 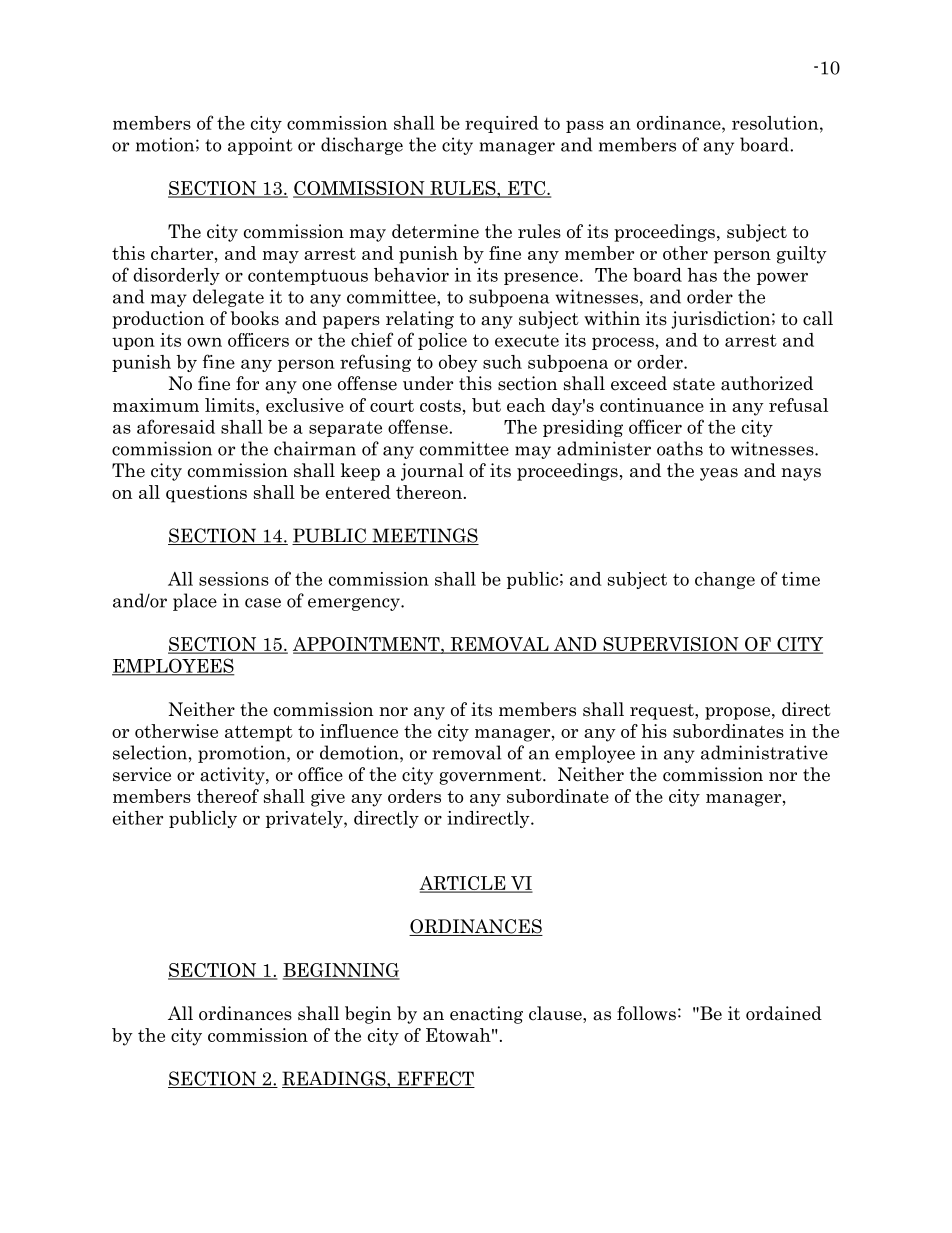 I want to click on administrative, so click(x=764, y=752).
